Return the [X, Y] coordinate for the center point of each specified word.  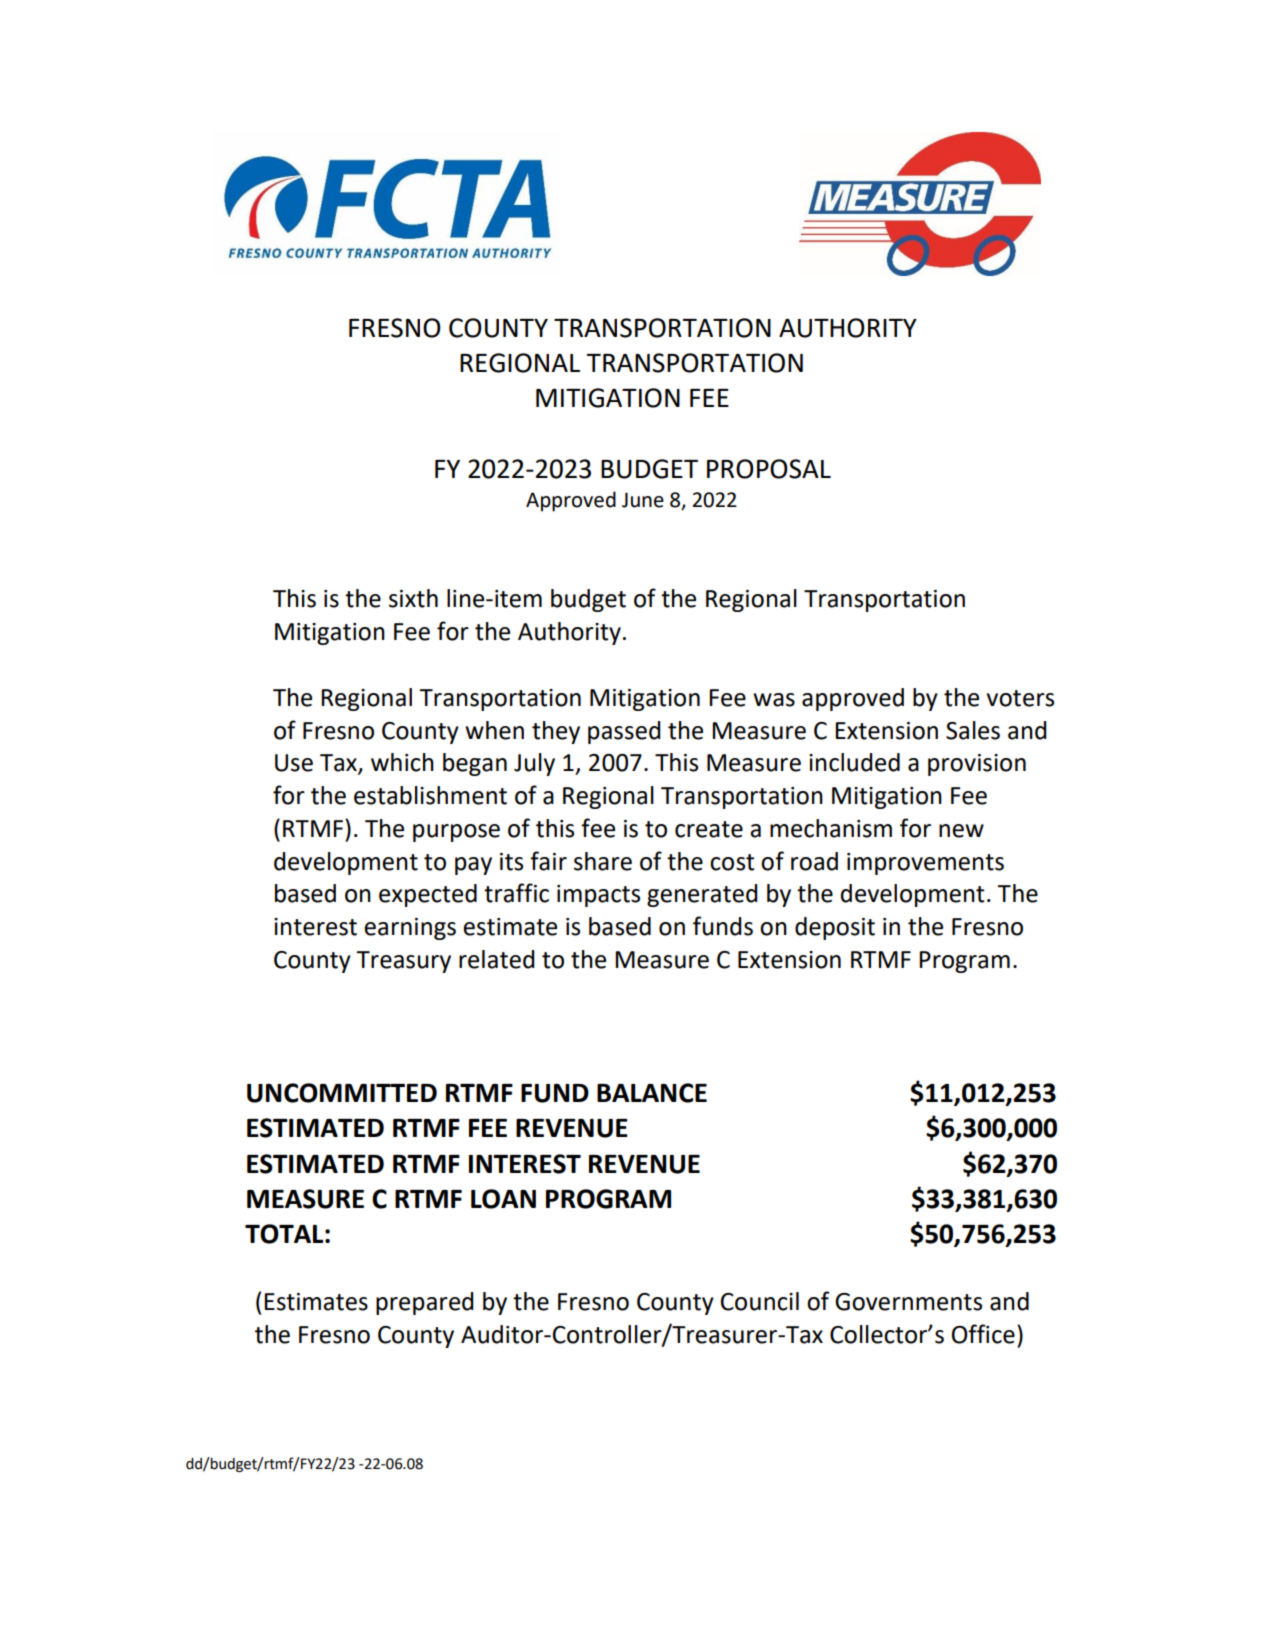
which [402, 762]
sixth [413, 598]
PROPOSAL [769, 469]
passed [624, 732]
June [643, 500]
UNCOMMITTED [342, 1093]
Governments [908, 1302]
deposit [835, 928]
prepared [425, 1303]
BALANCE [652, 1093]
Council [760, 1301]
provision [977, 765]
